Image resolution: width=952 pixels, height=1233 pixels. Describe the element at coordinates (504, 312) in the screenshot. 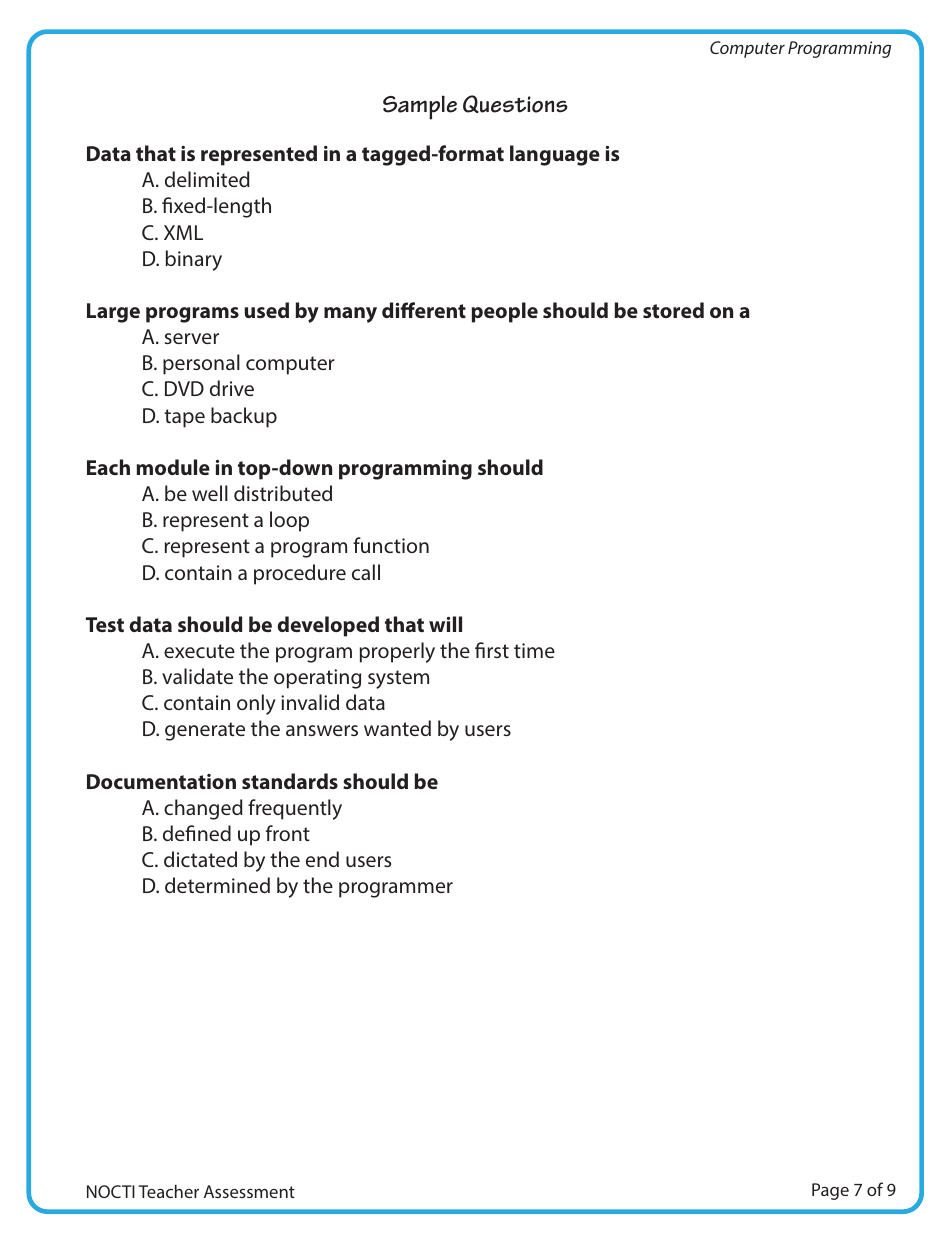

I see `people` at that location.
